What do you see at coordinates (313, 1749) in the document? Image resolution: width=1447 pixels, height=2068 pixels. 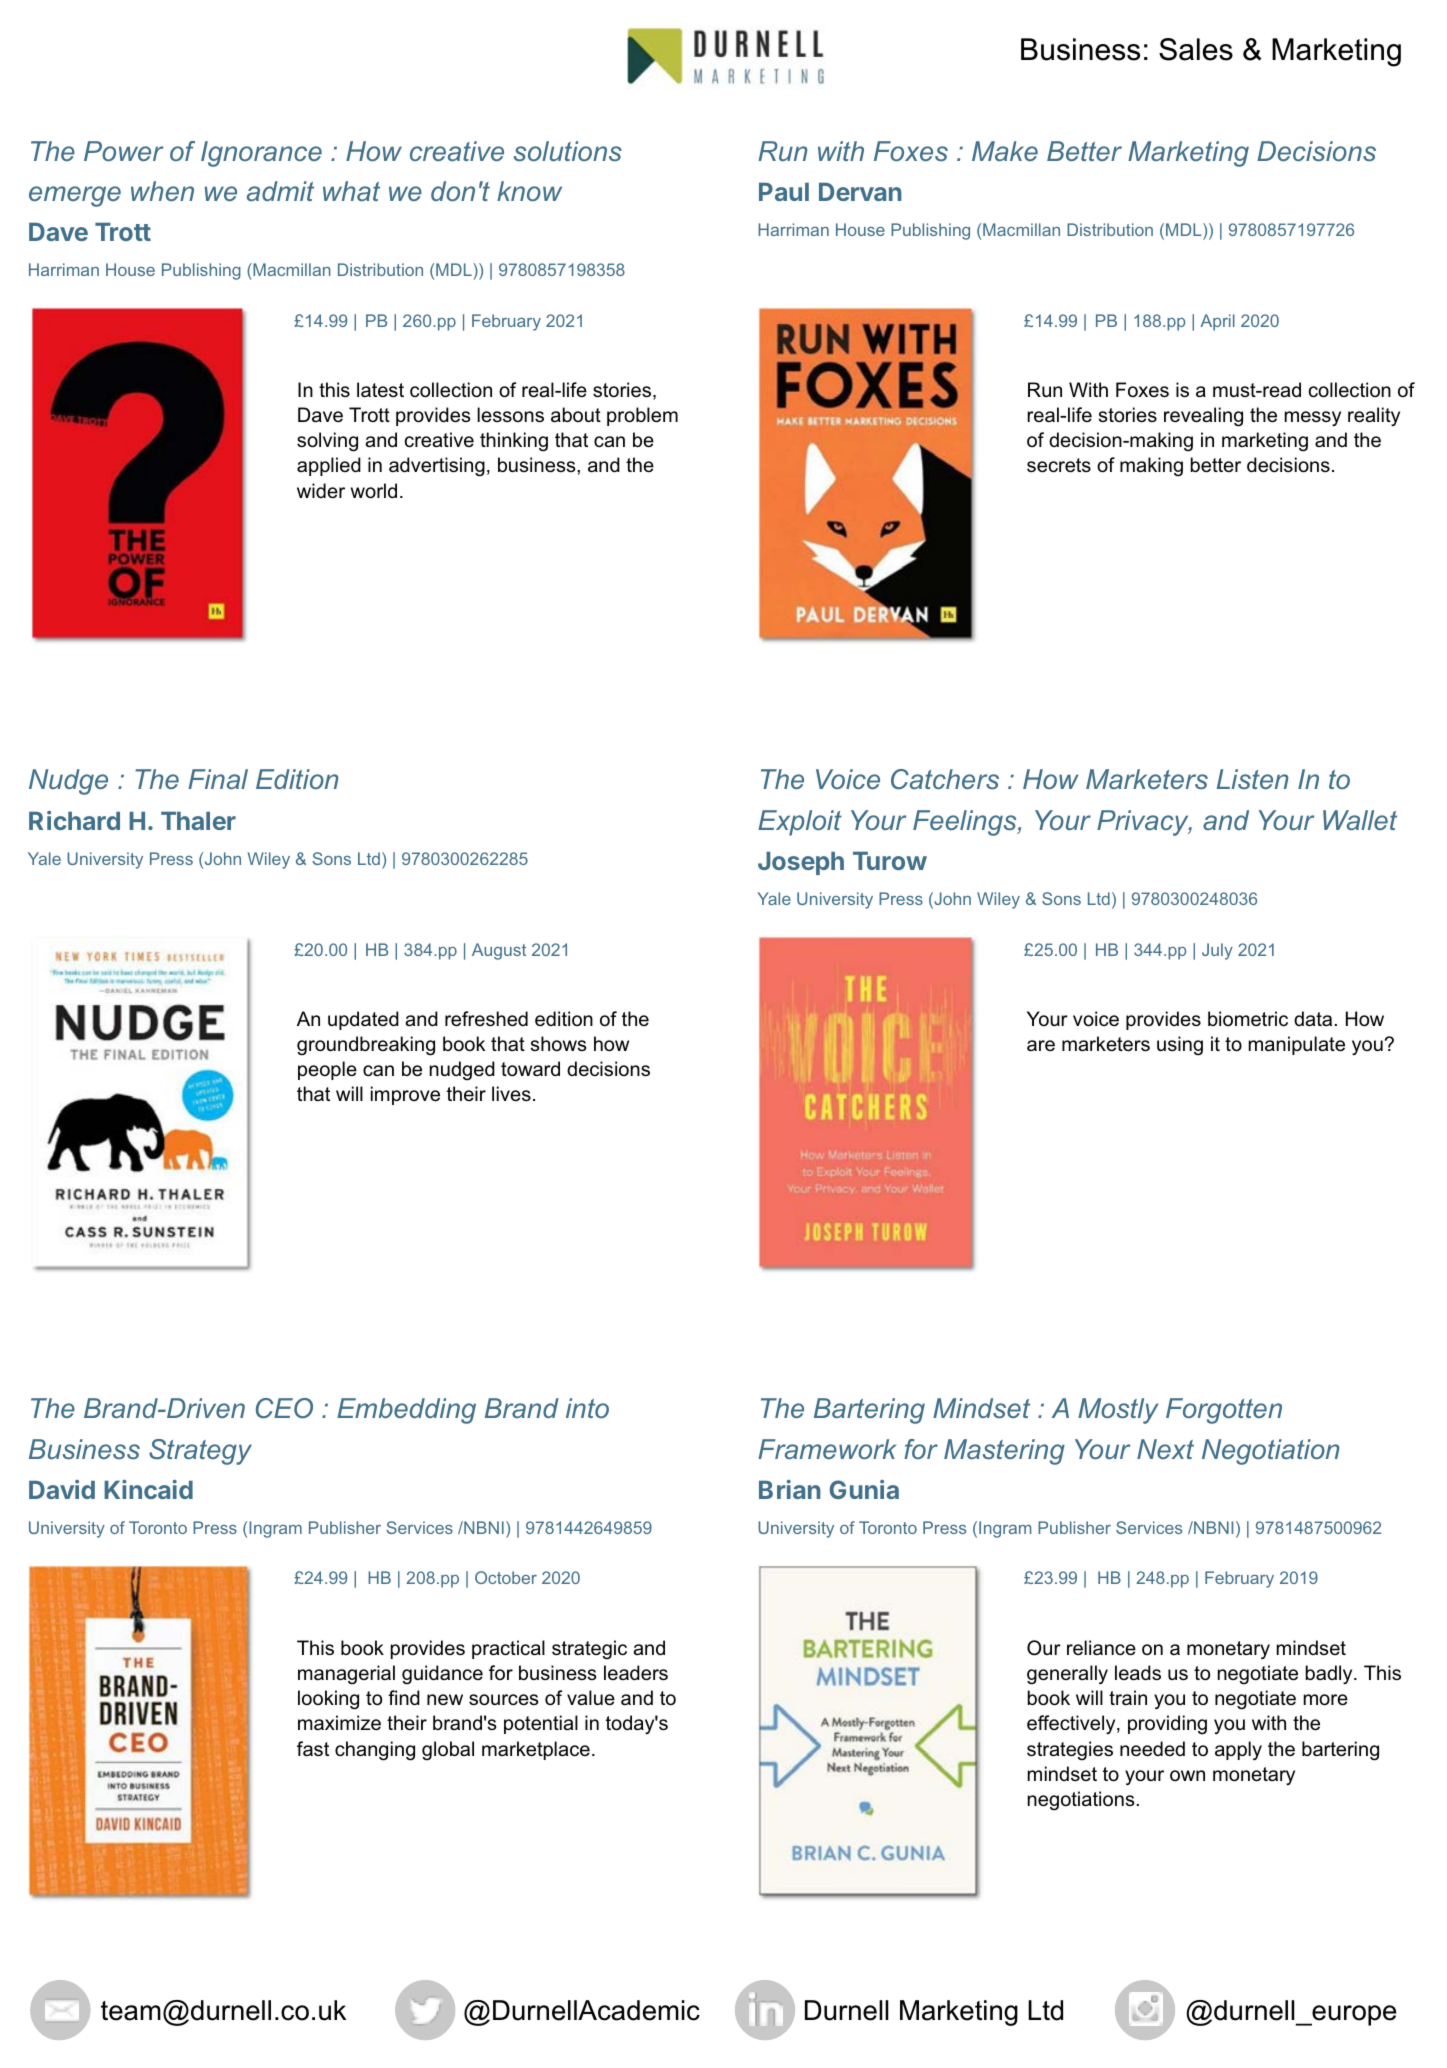 I see `fast` at bounding box center [313, 1749].
